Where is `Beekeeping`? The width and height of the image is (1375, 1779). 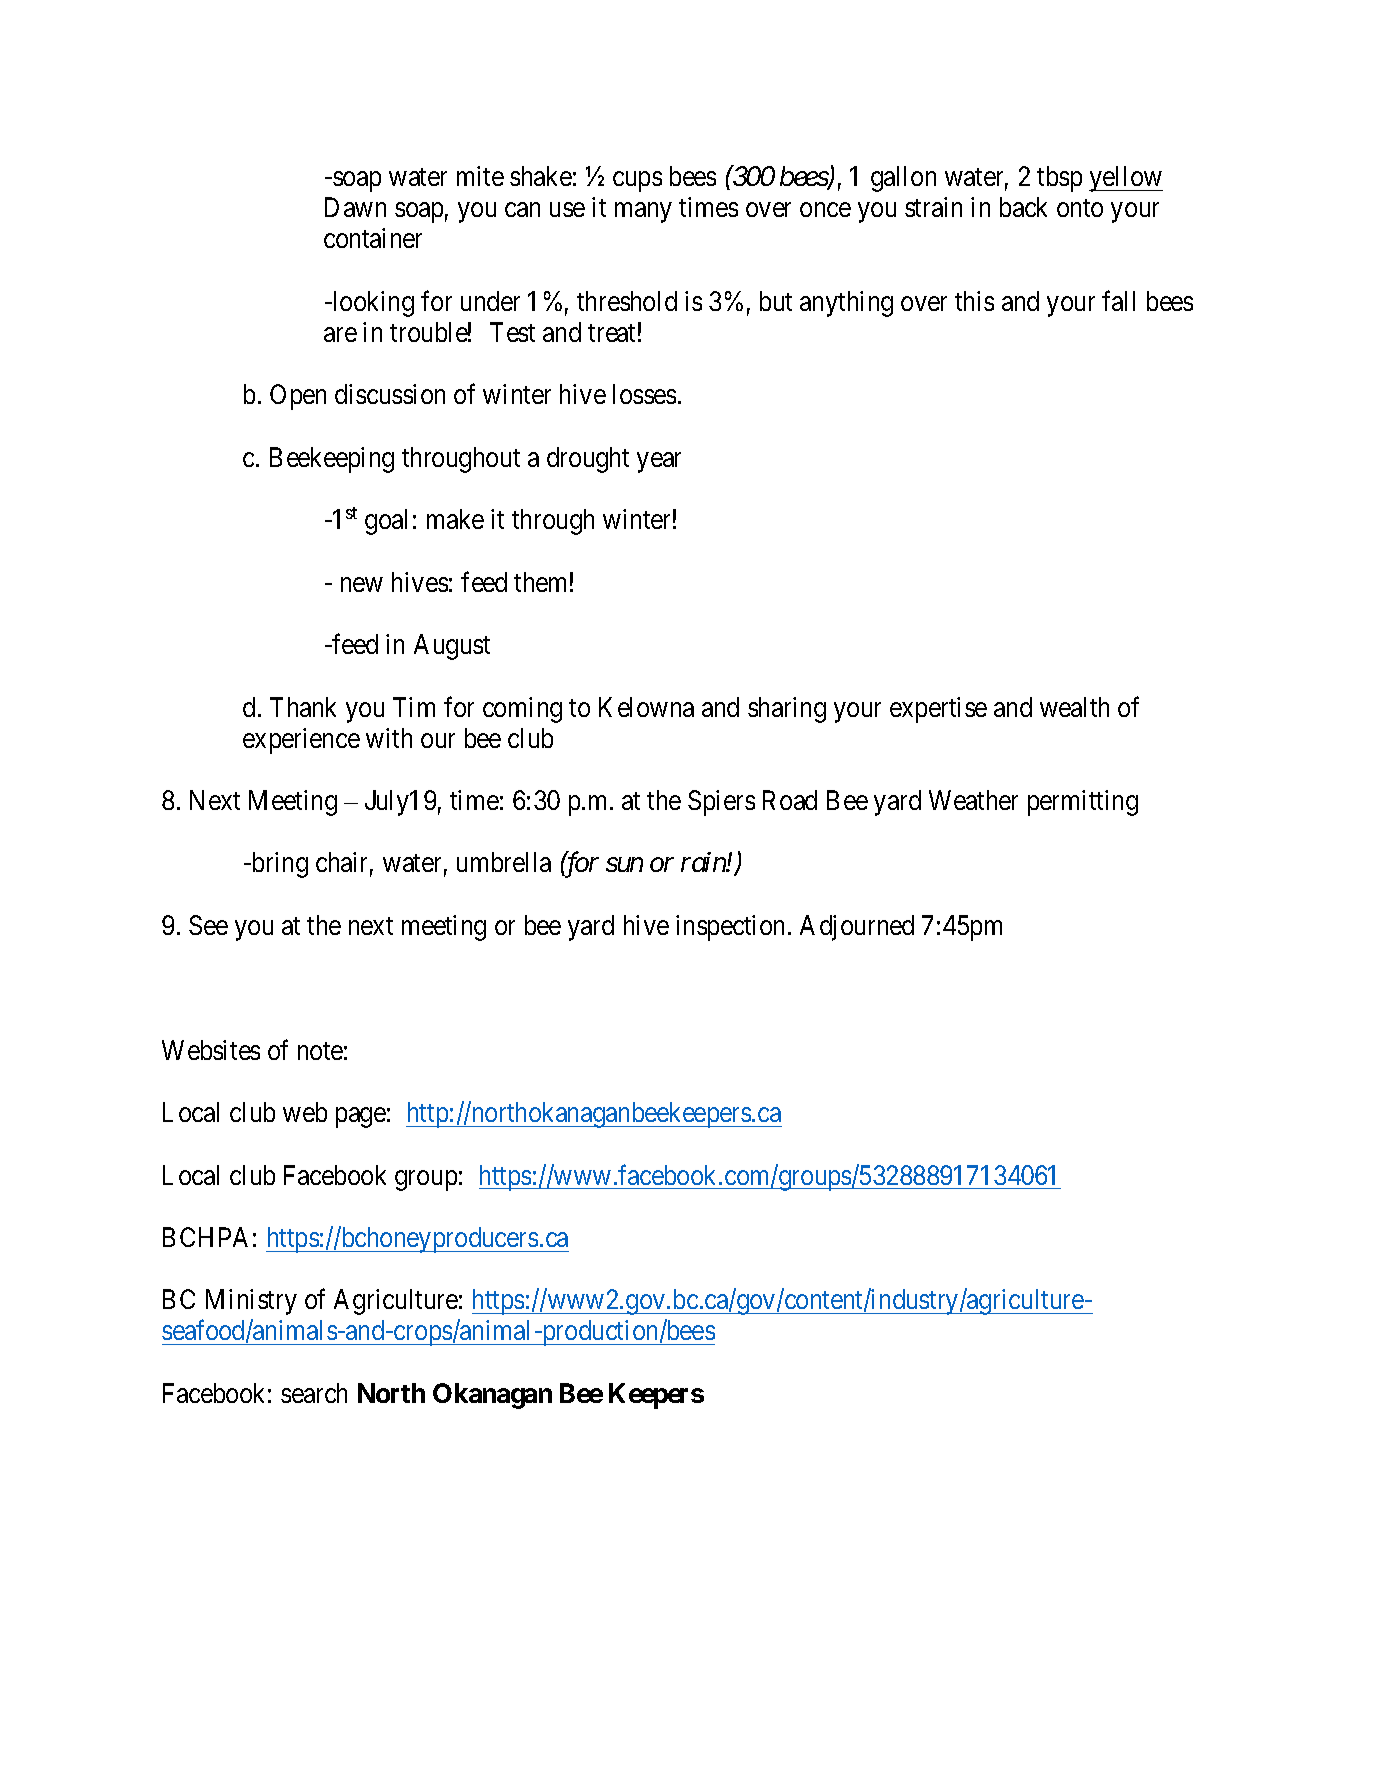
Beekeeping is located at coordinates (332, 460).
